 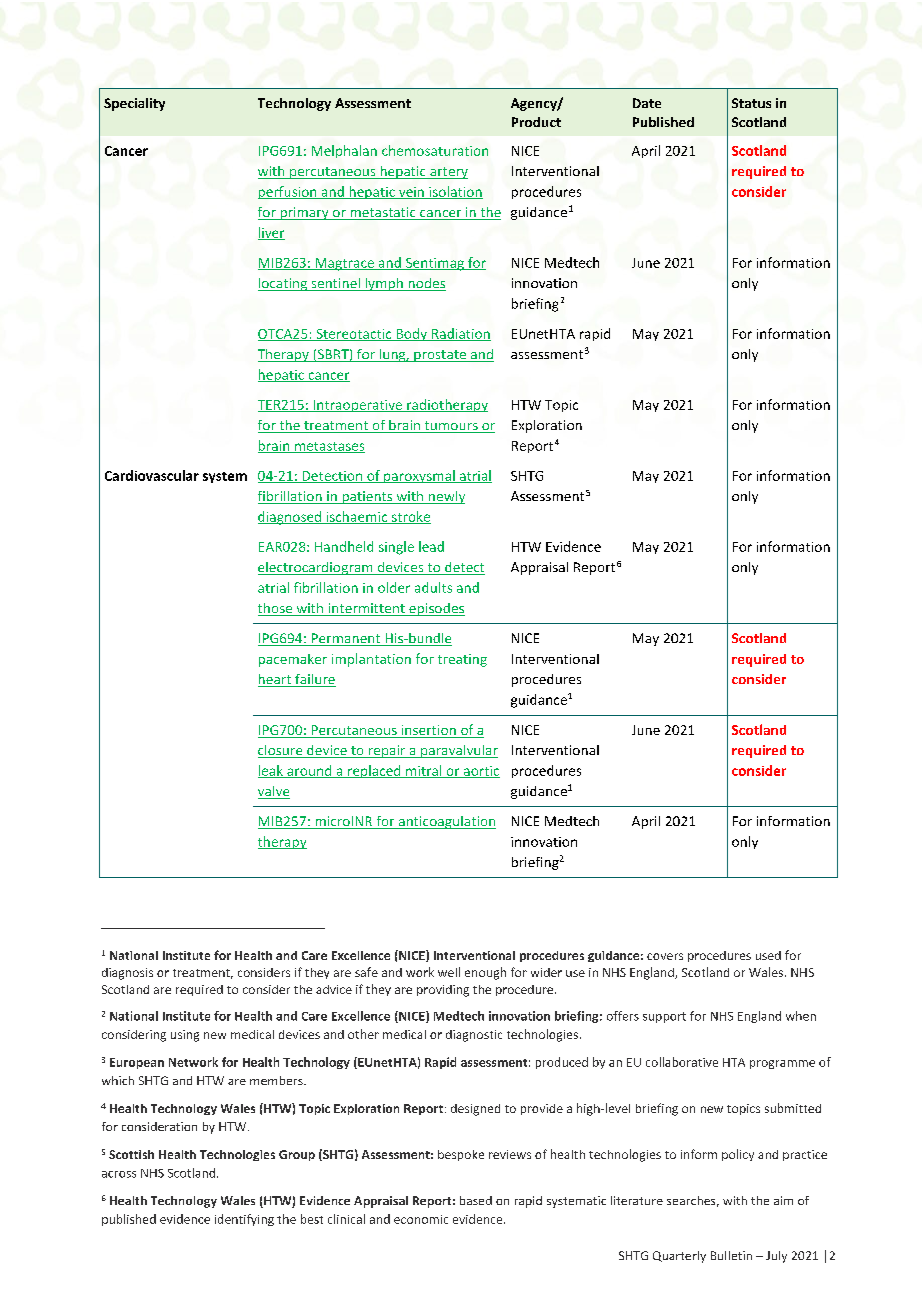 I want to click on treating, so click(x=462, y=660).
